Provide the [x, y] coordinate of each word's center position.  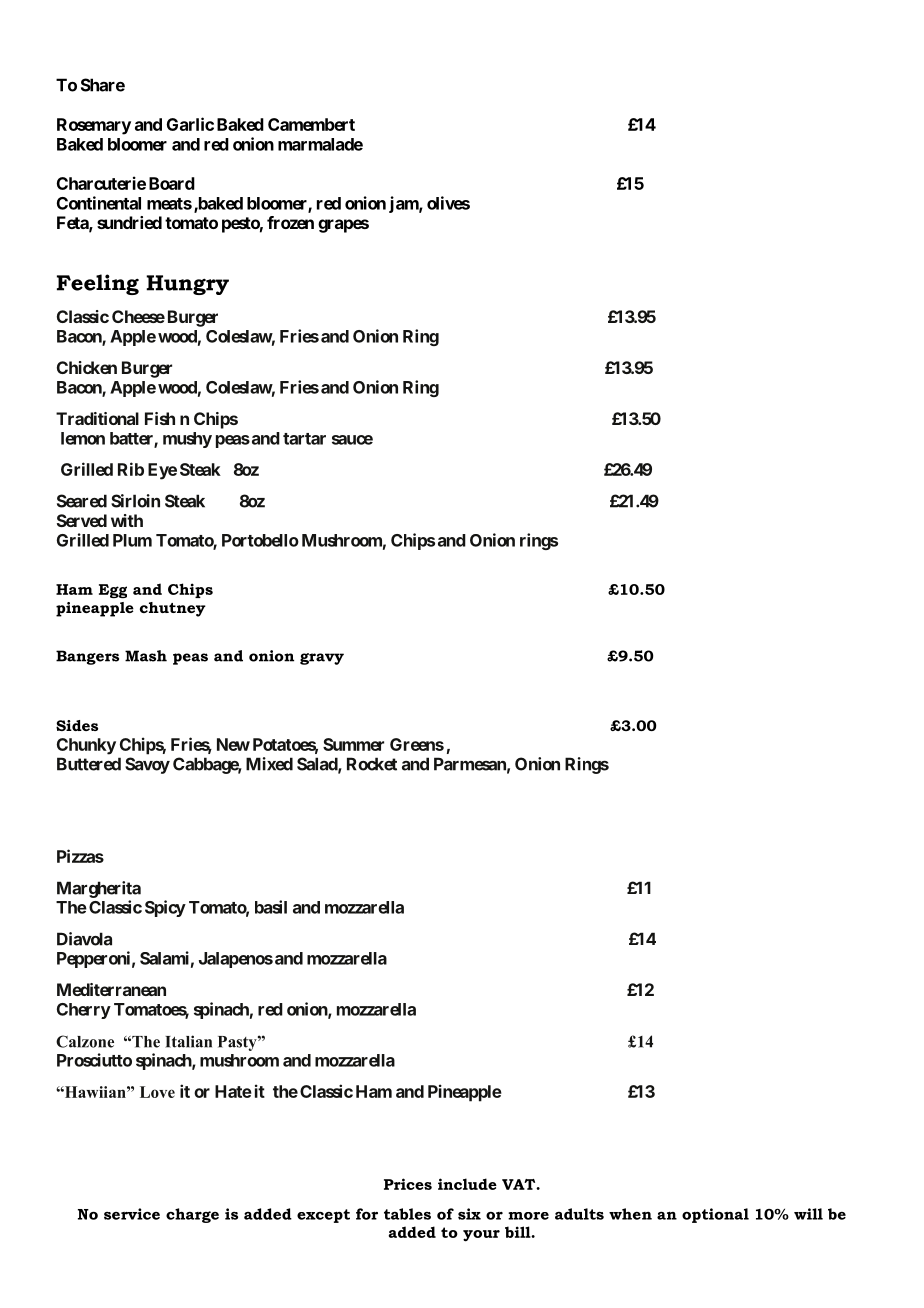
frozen [290, 222]
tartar [304, 439]
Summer [353, 744]
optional [715, 1215]
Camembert [311, 124]
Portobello [260, 540]
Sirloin [135, 501]
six [469, 1214]
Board [172, 183]
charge [192, 1215]
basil [271, 907]
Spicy [165, 908]
